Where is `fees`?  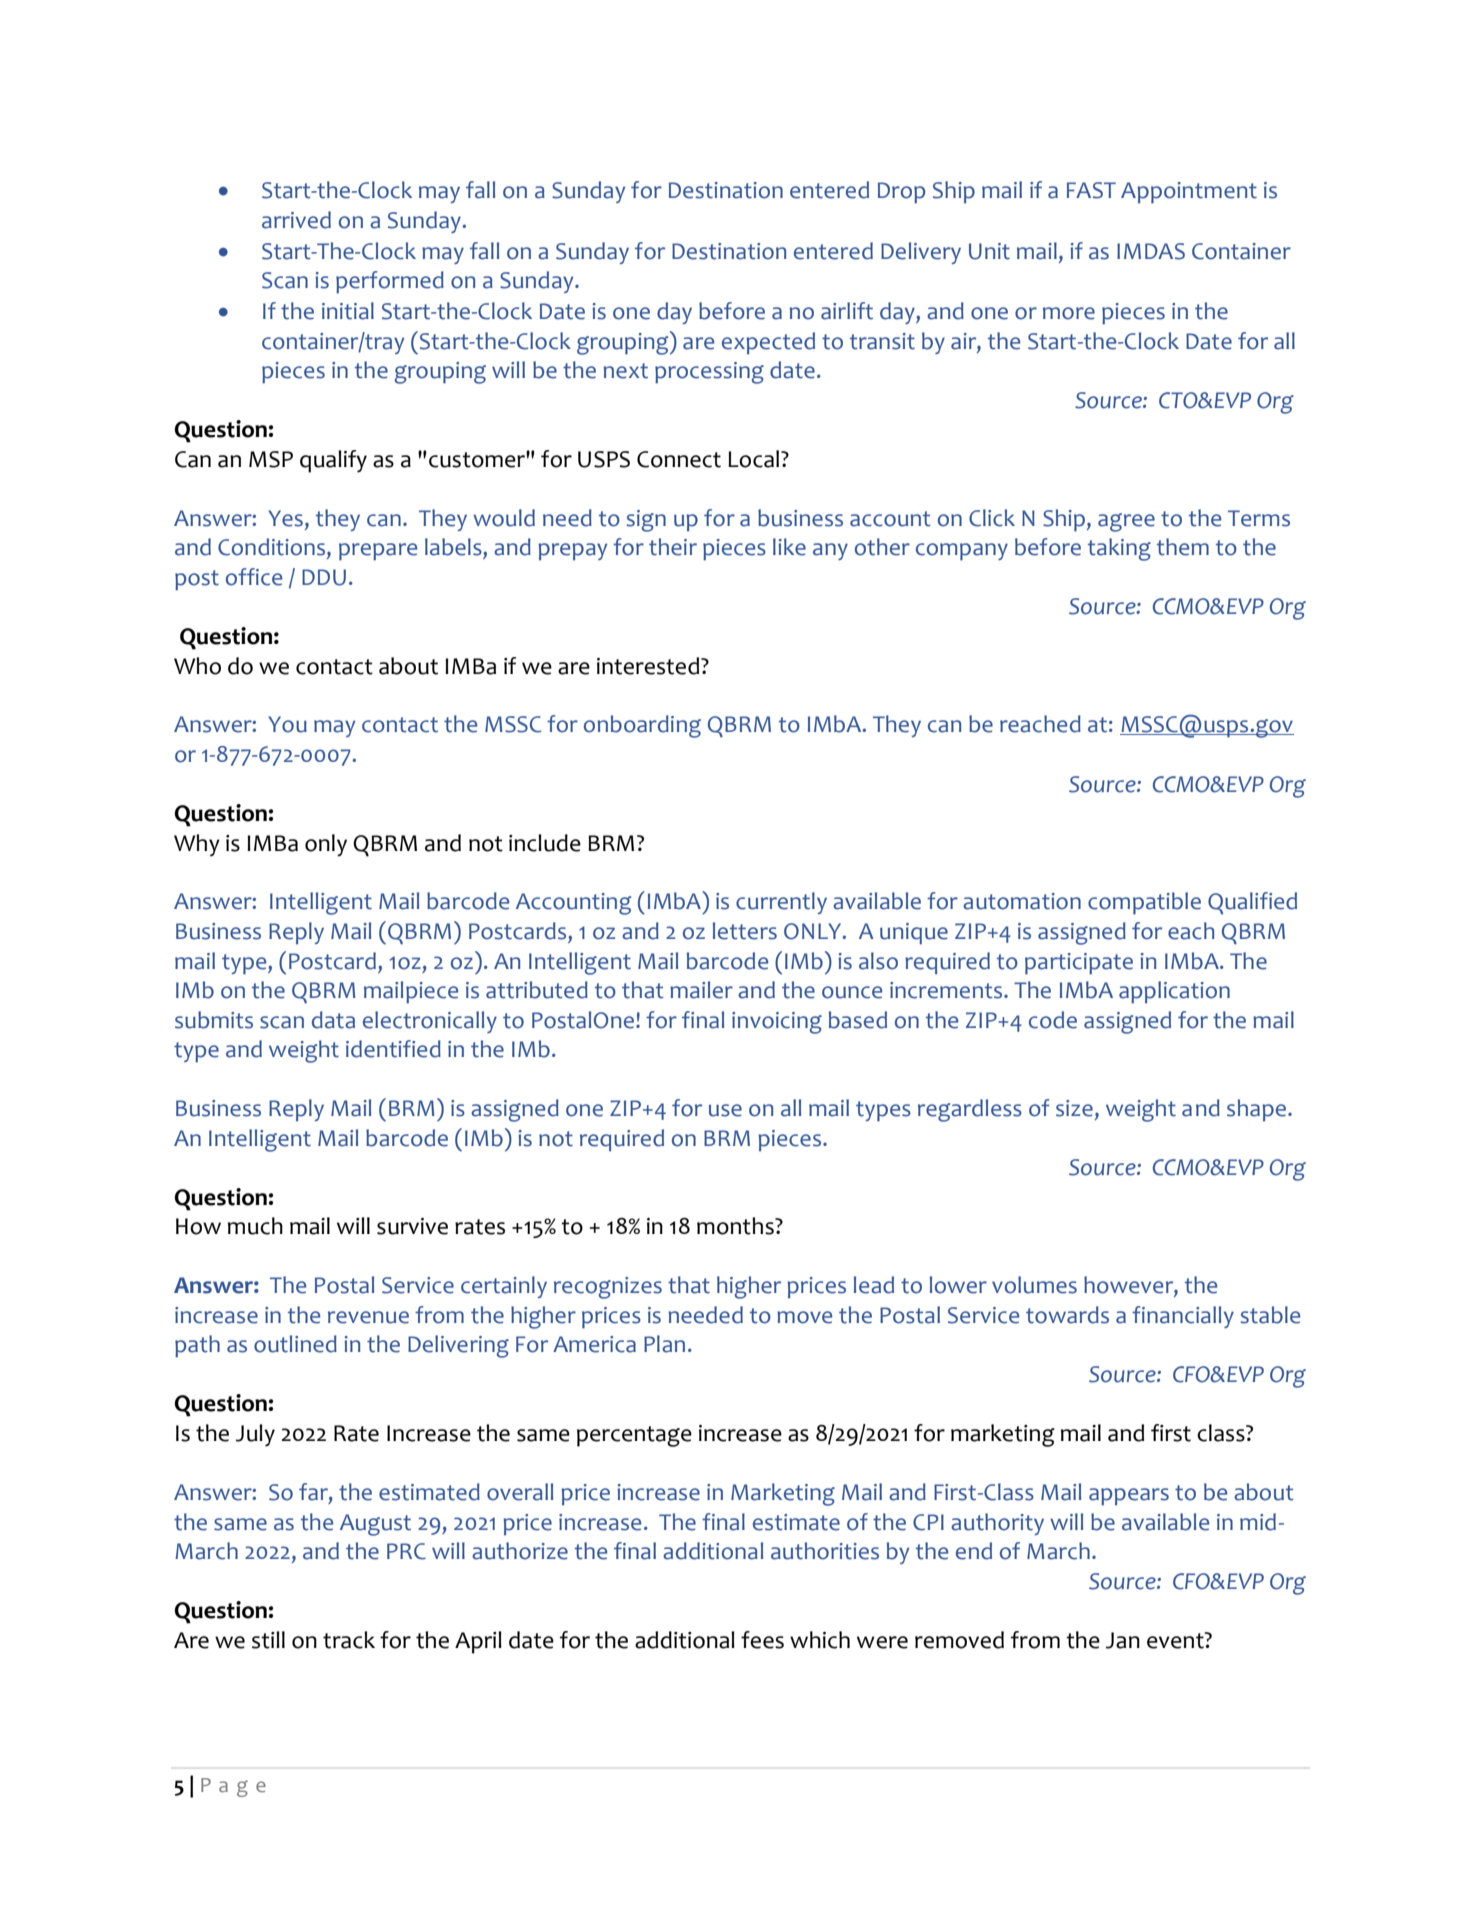 fees is located at coordinates (762, 1640).
